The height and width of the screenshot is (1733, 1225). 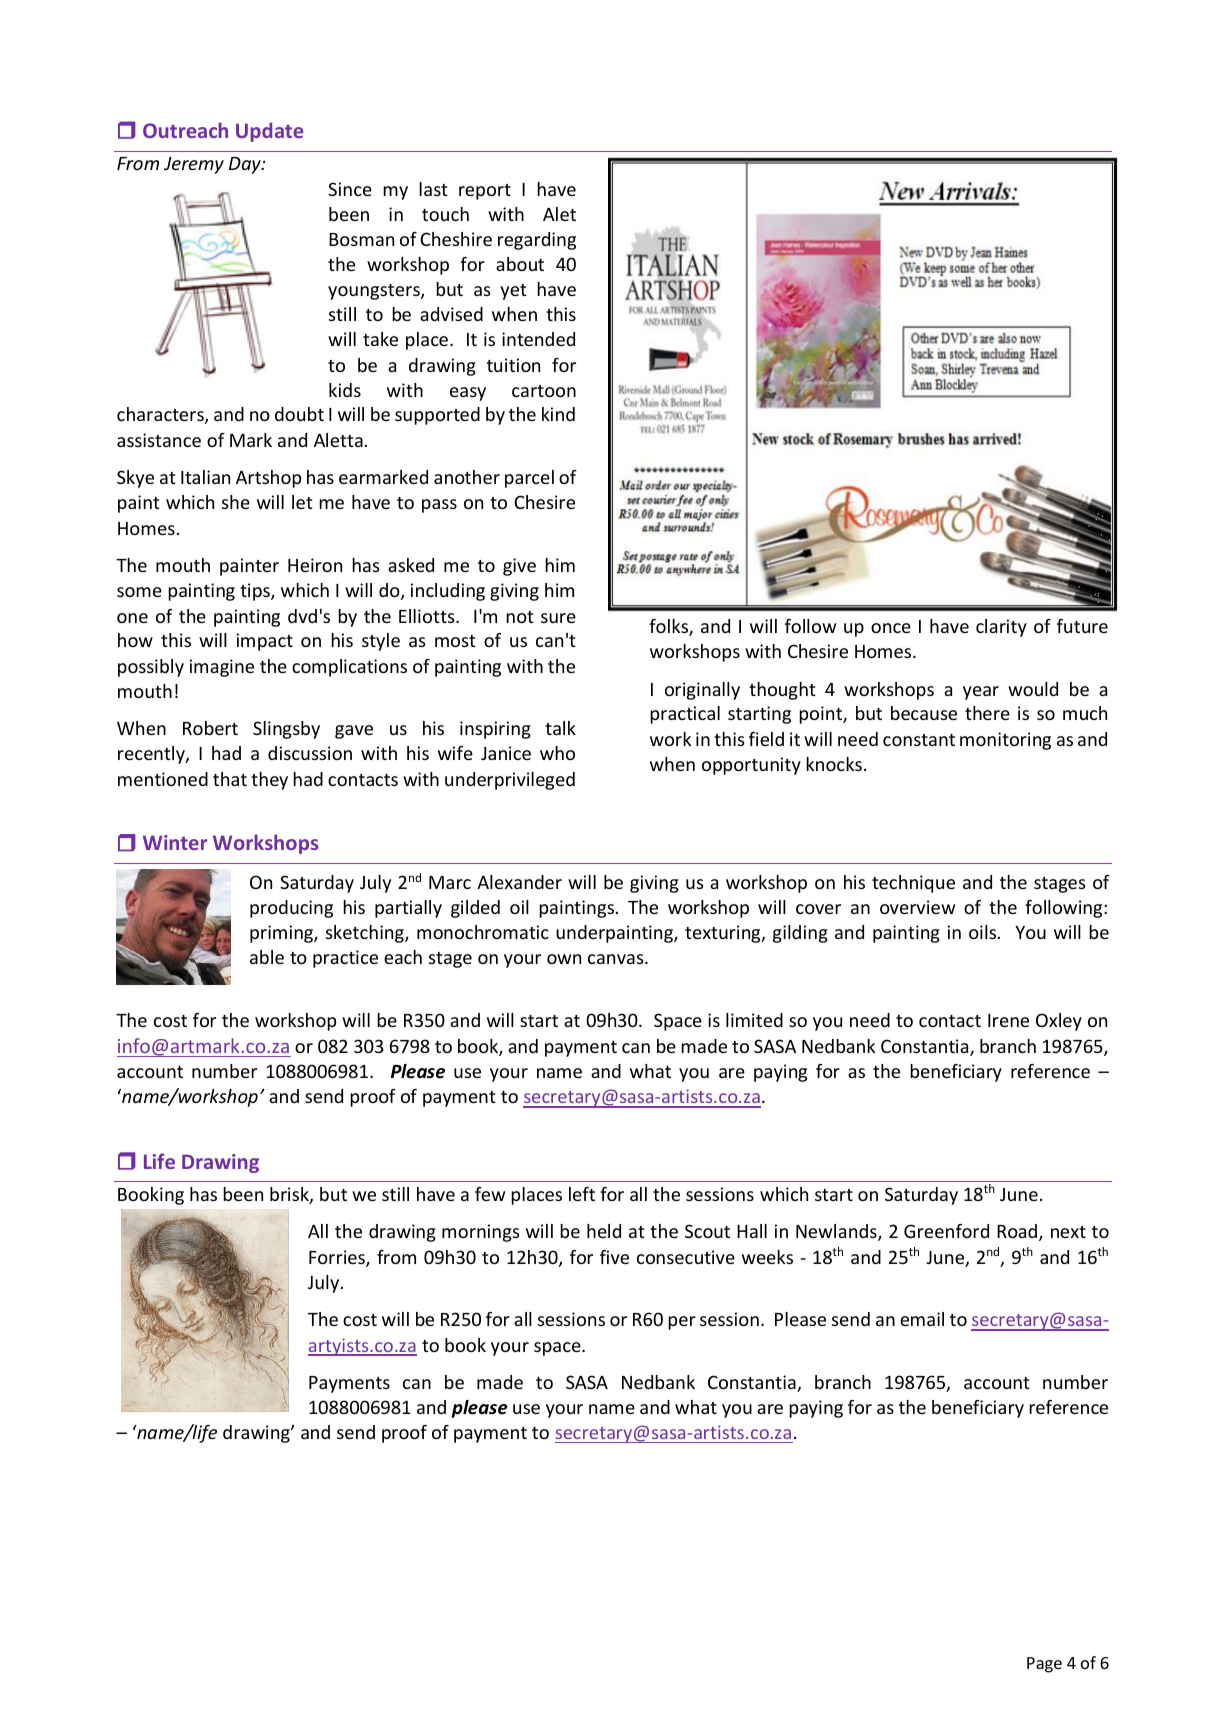 I want to click on Page, so click(x=1044, y=1665).
